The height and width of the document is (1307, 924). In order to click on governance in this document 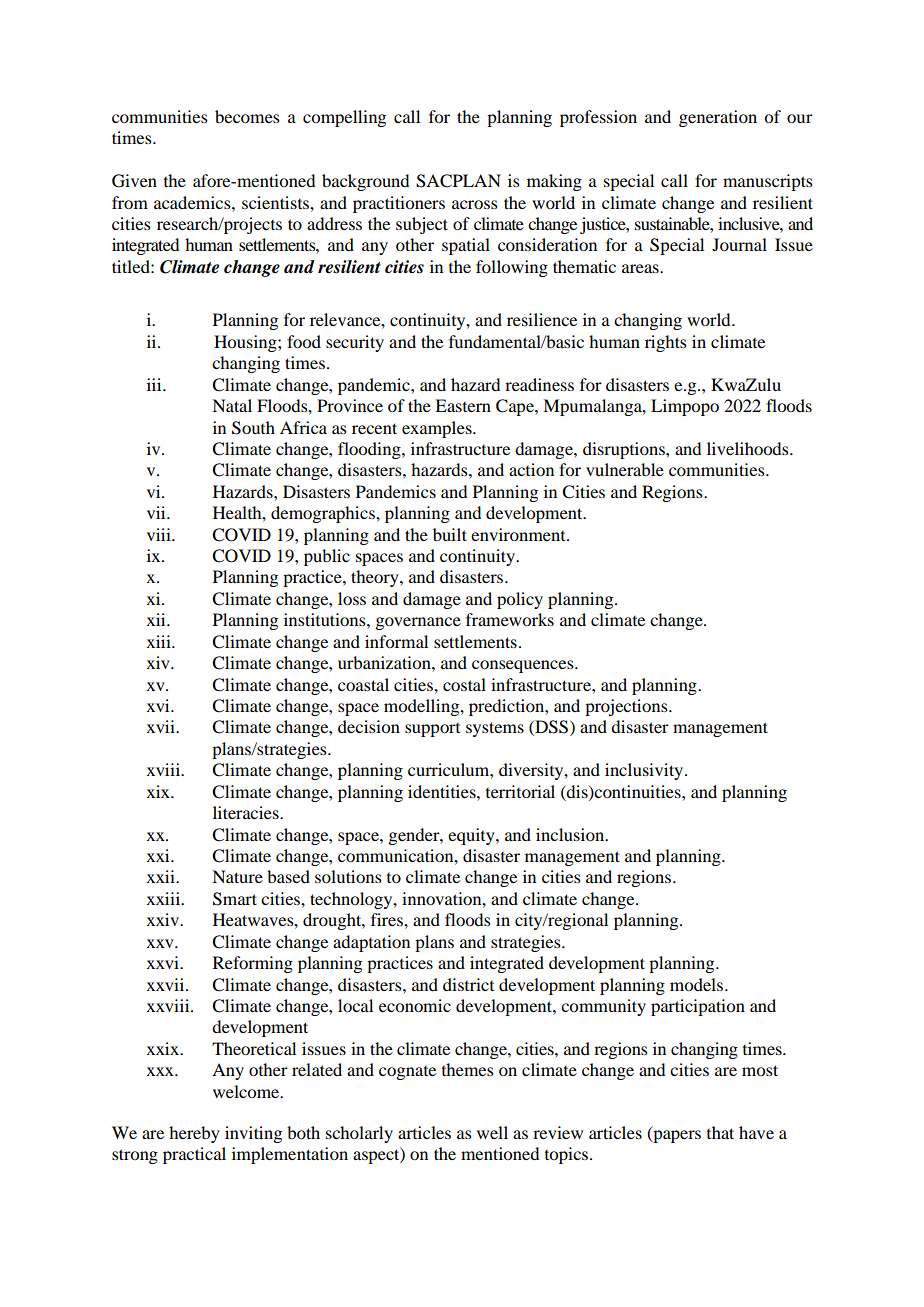, I will do `click(418, 623)`.
